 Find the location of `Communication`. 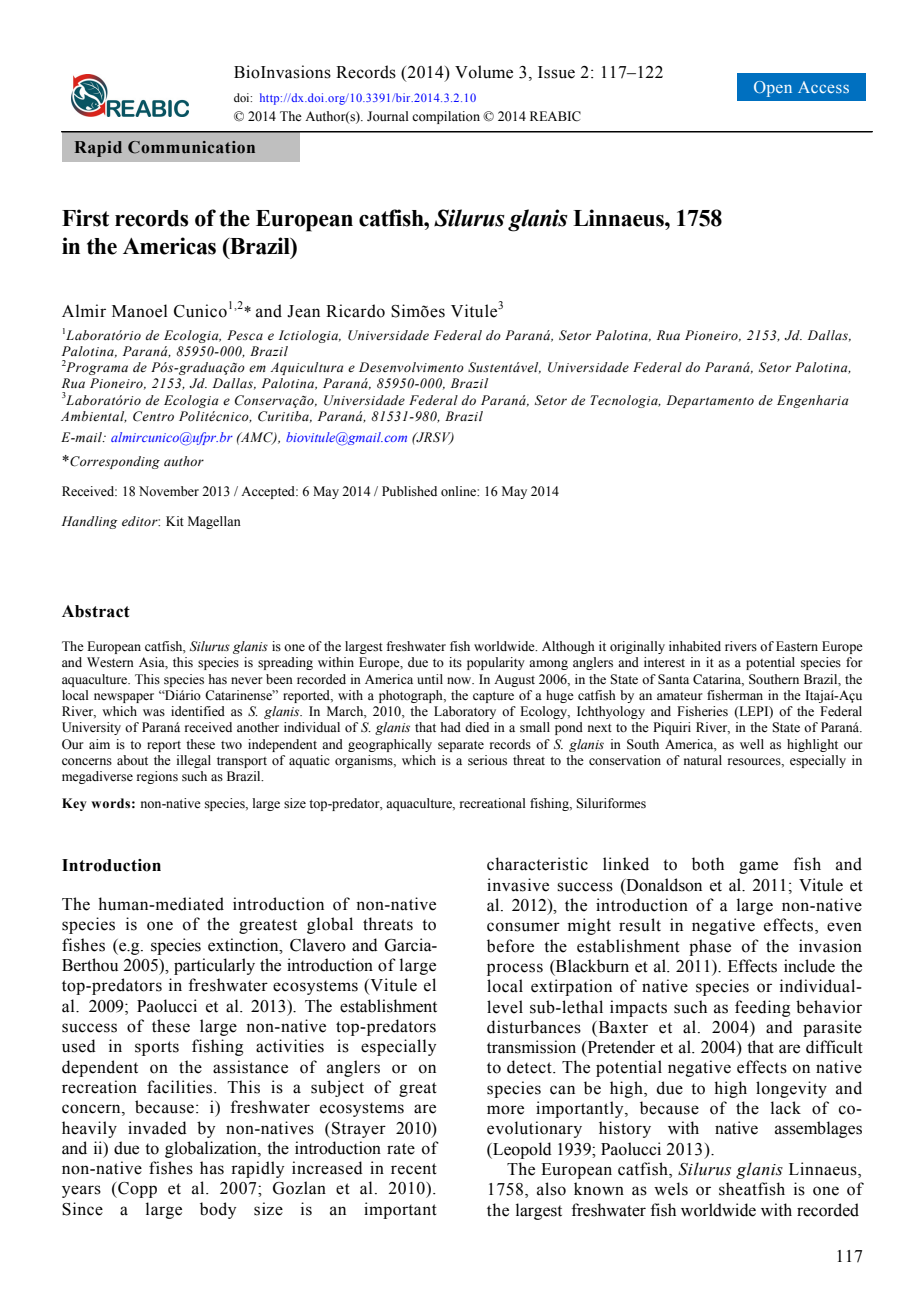

Communication is located at coordinates (191, 147).
